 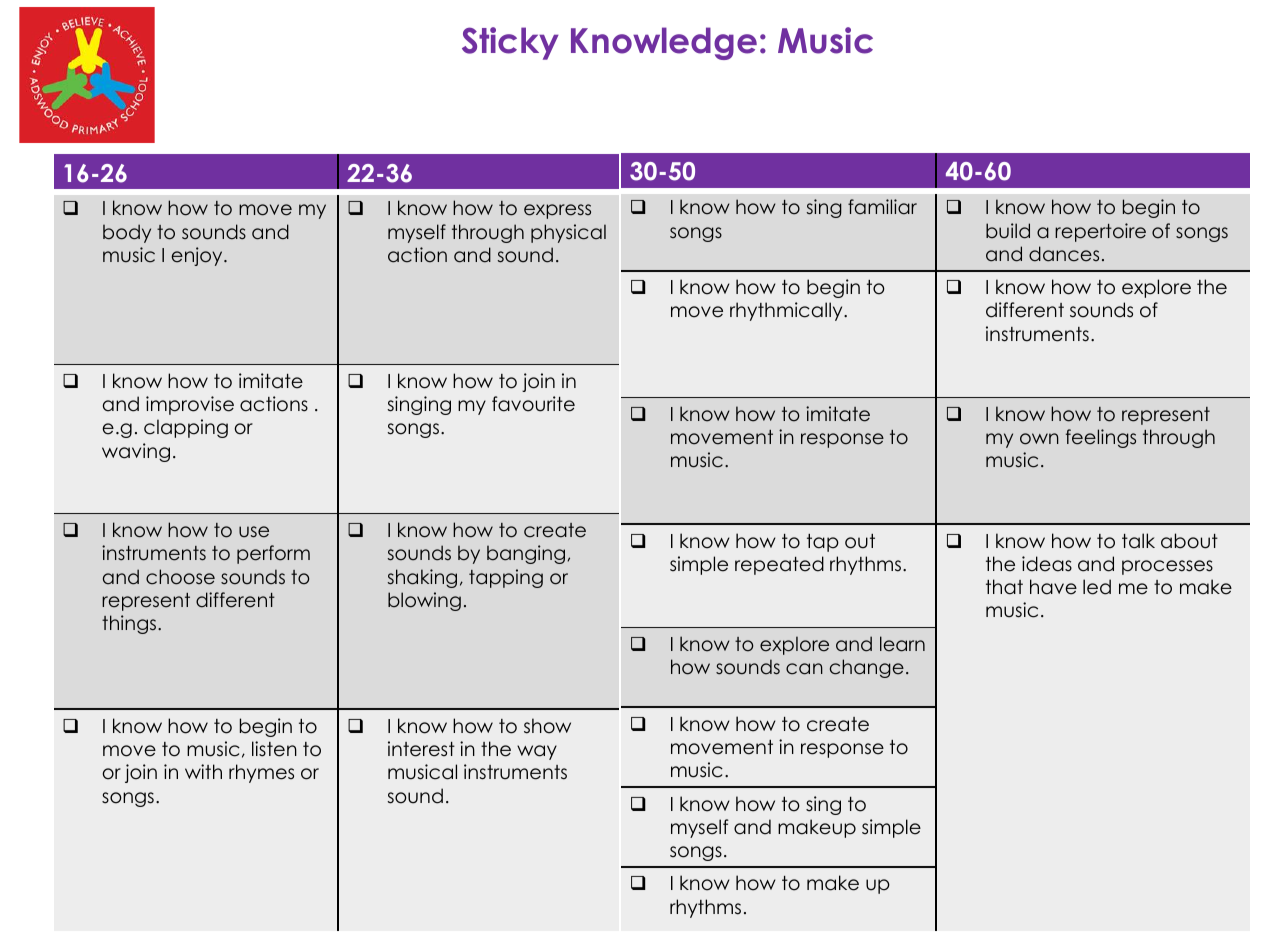 I want to click on improvise, so click(x=190, y=405).
